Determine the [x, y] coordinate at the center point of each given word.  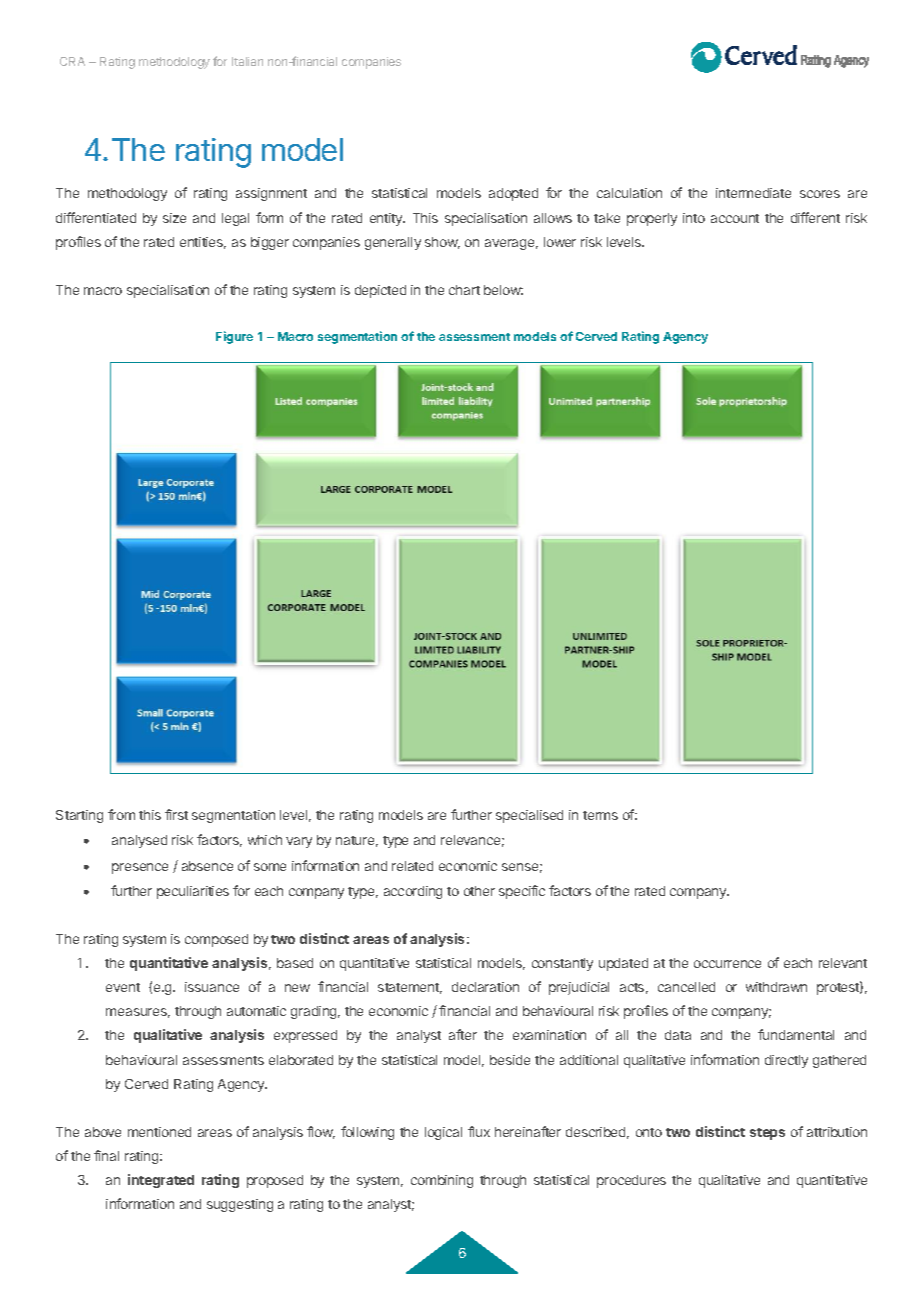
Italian [247, 61]
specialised [529, 816]
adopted [513, 194]
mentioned [159, 1132]
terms [600, 815]
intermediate [753, 193]
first [176, 814]
